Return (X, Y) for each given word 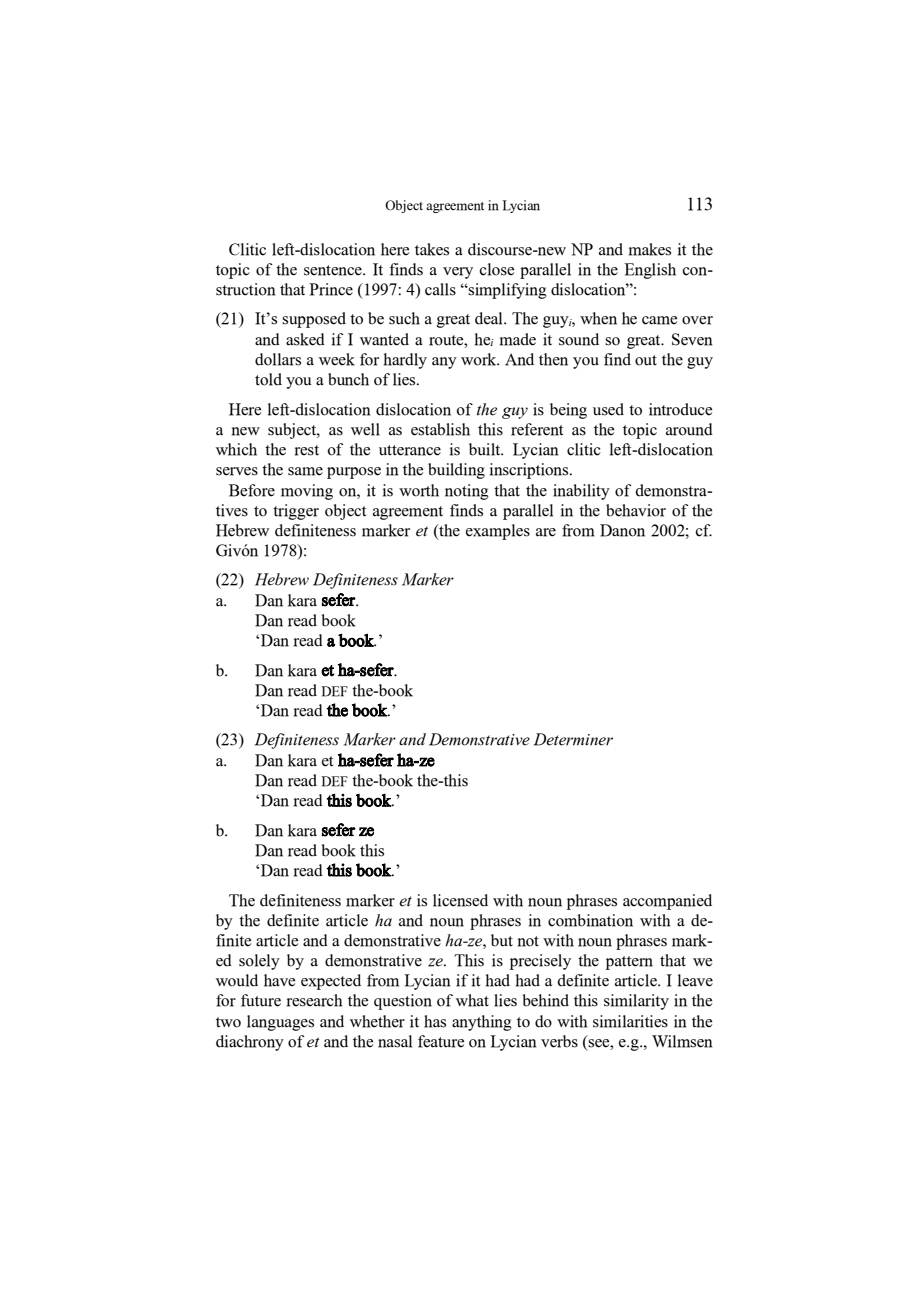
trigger (296, 512)
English (650, 271)
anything (482, 1023)
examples (498, 532)
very (458, 273)
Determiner (573, 739)
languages (280, 1023)
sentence (334, 270)
